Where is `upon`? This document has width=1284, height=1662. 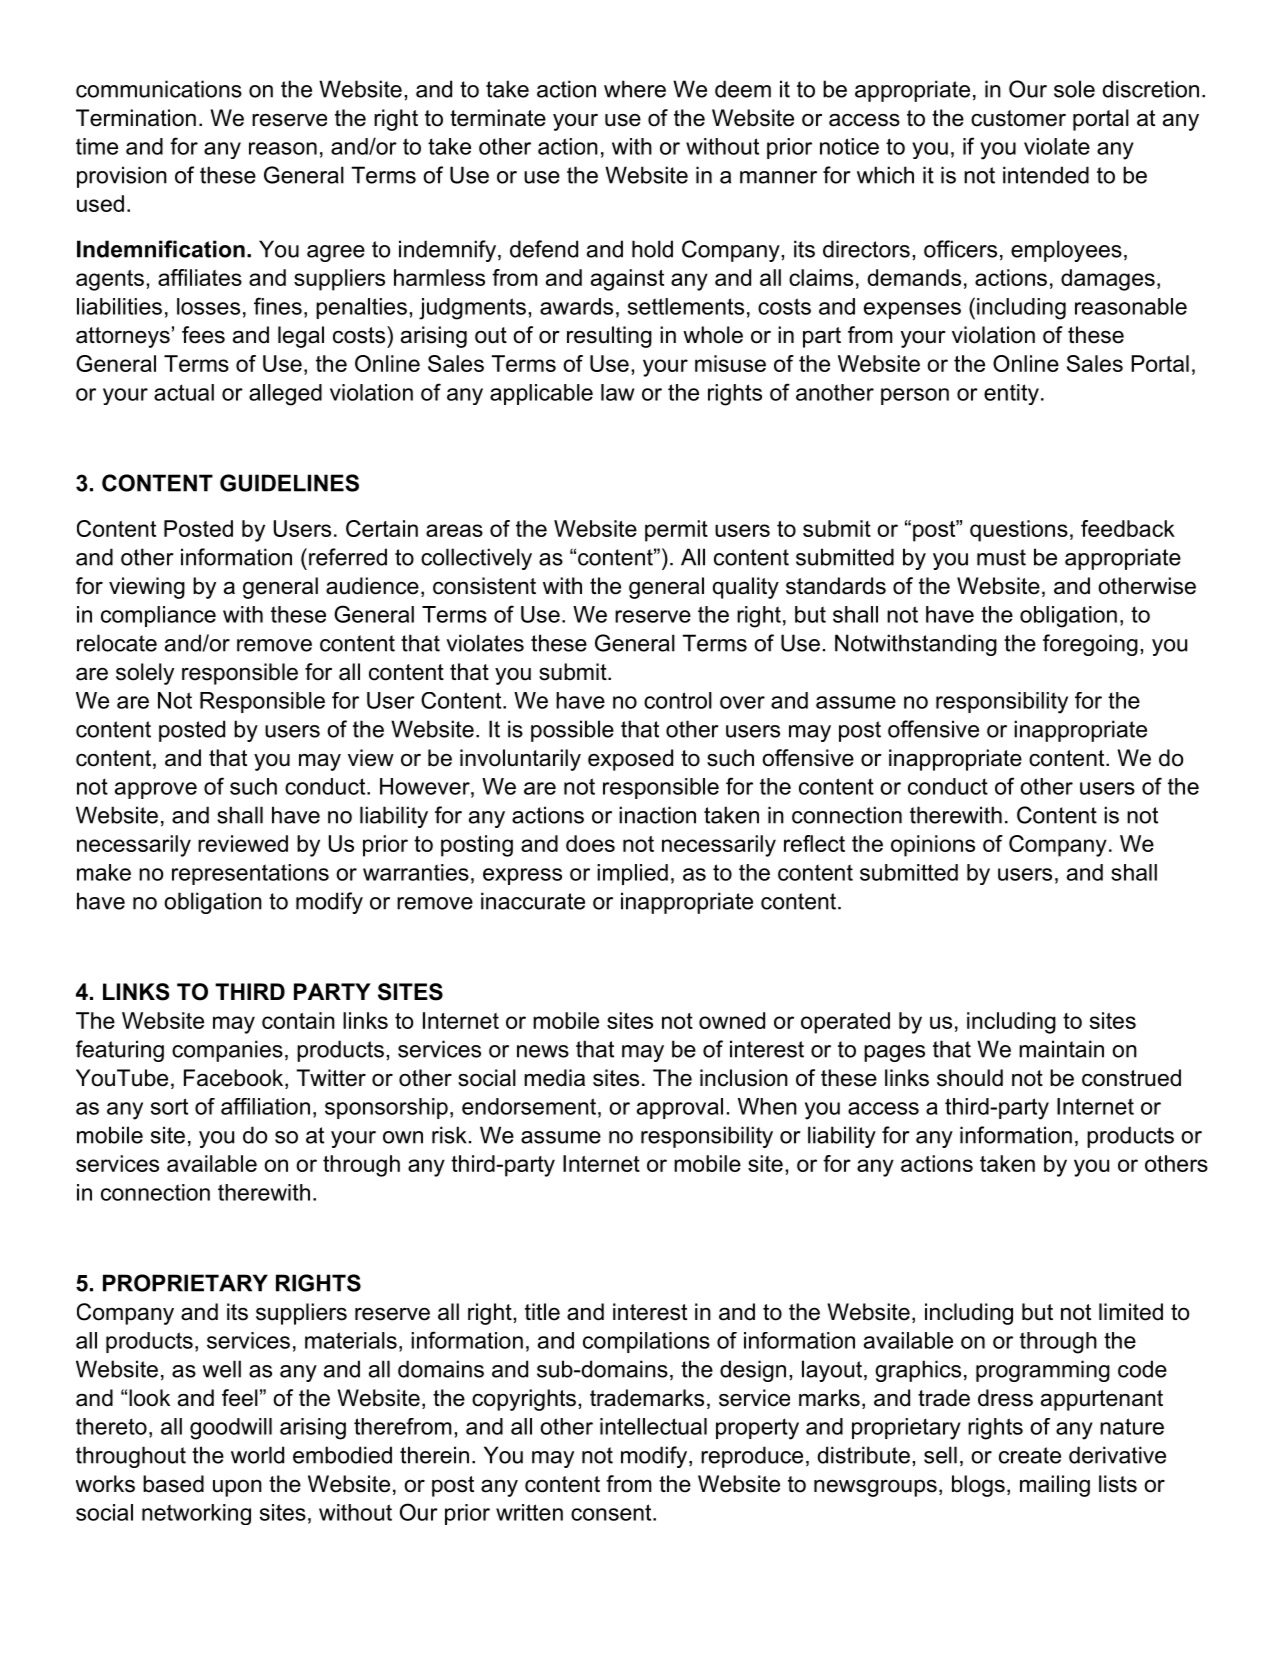 upon is located at coordinates (237, 1488).
